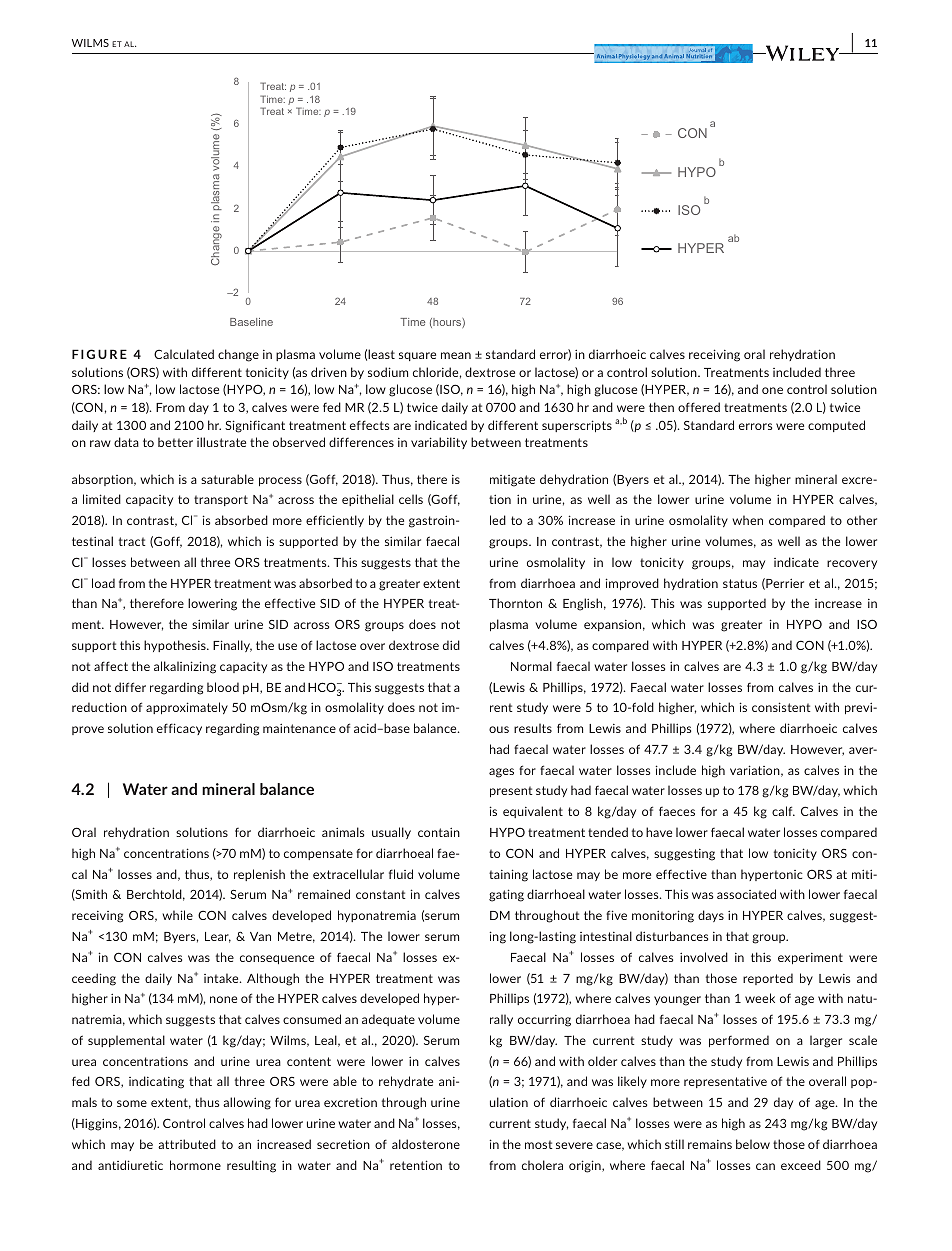 This screenshot has width=952, height=1251. I want to click on led, so click(498, 520).
